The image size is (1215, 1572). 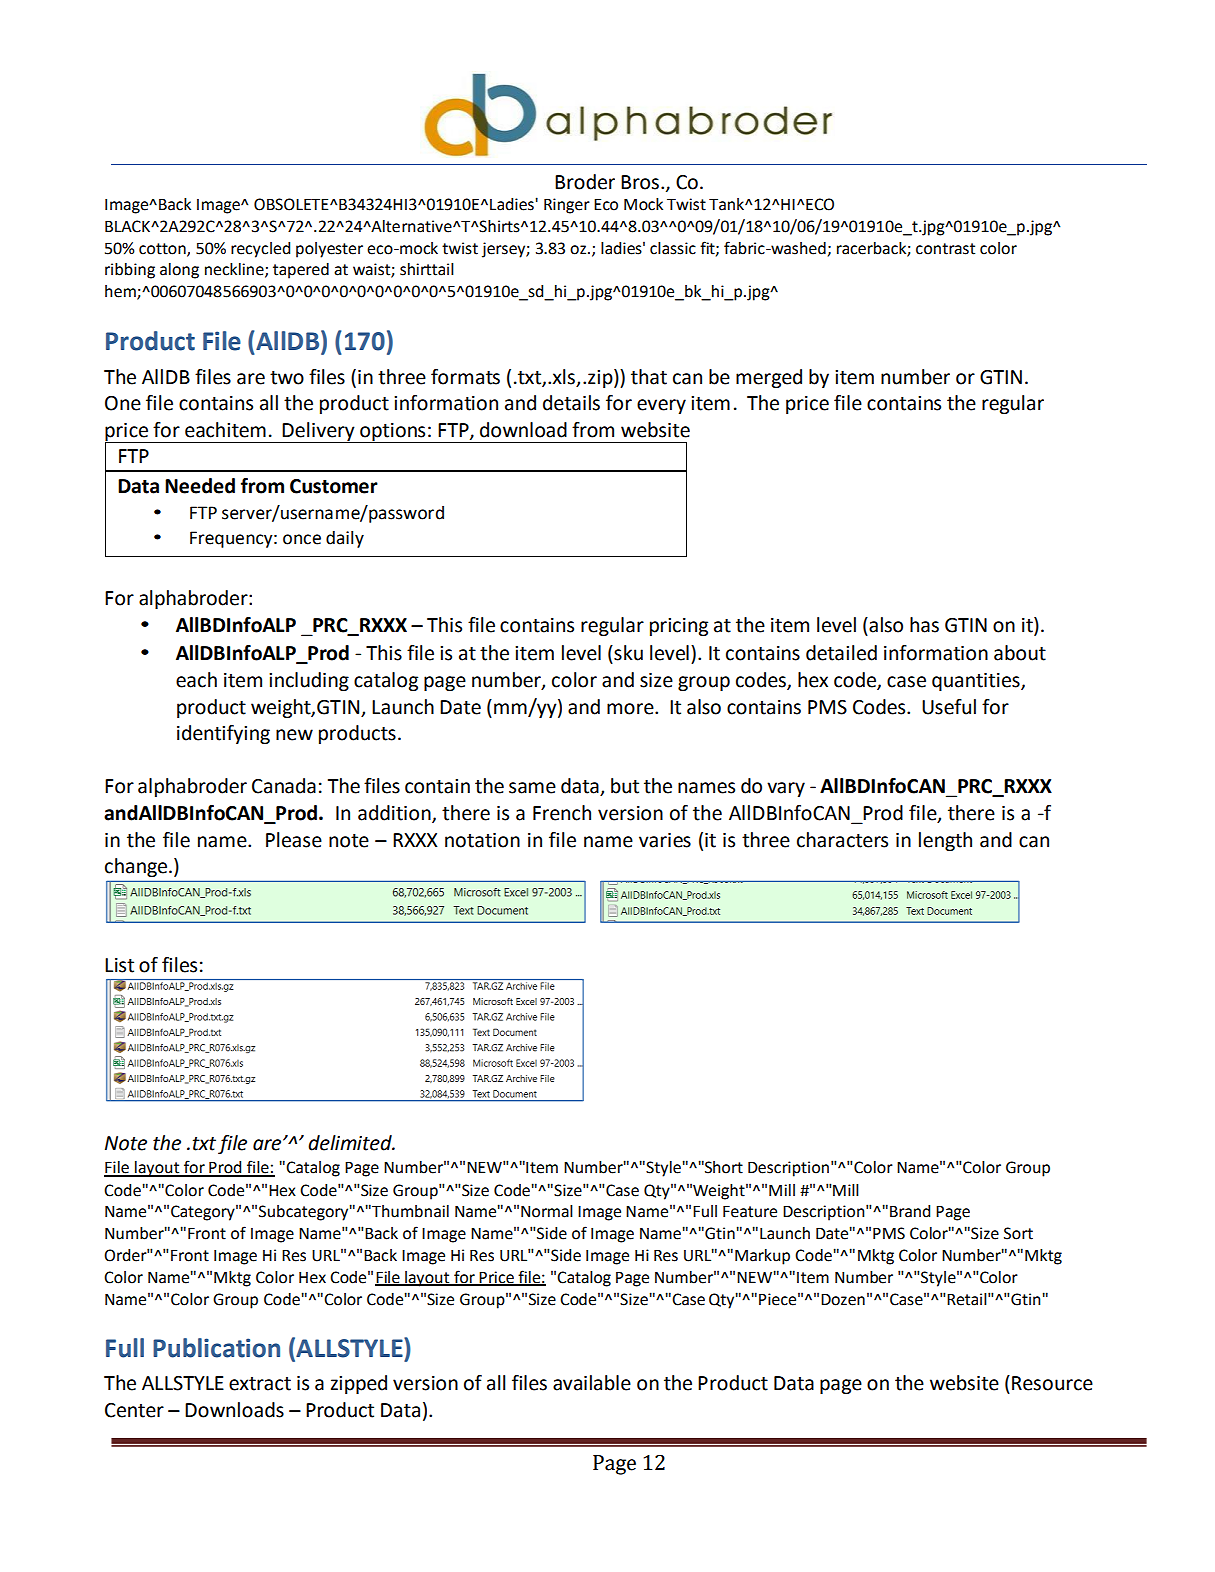 I want to click on Needed, so click(x=200, y=486).
